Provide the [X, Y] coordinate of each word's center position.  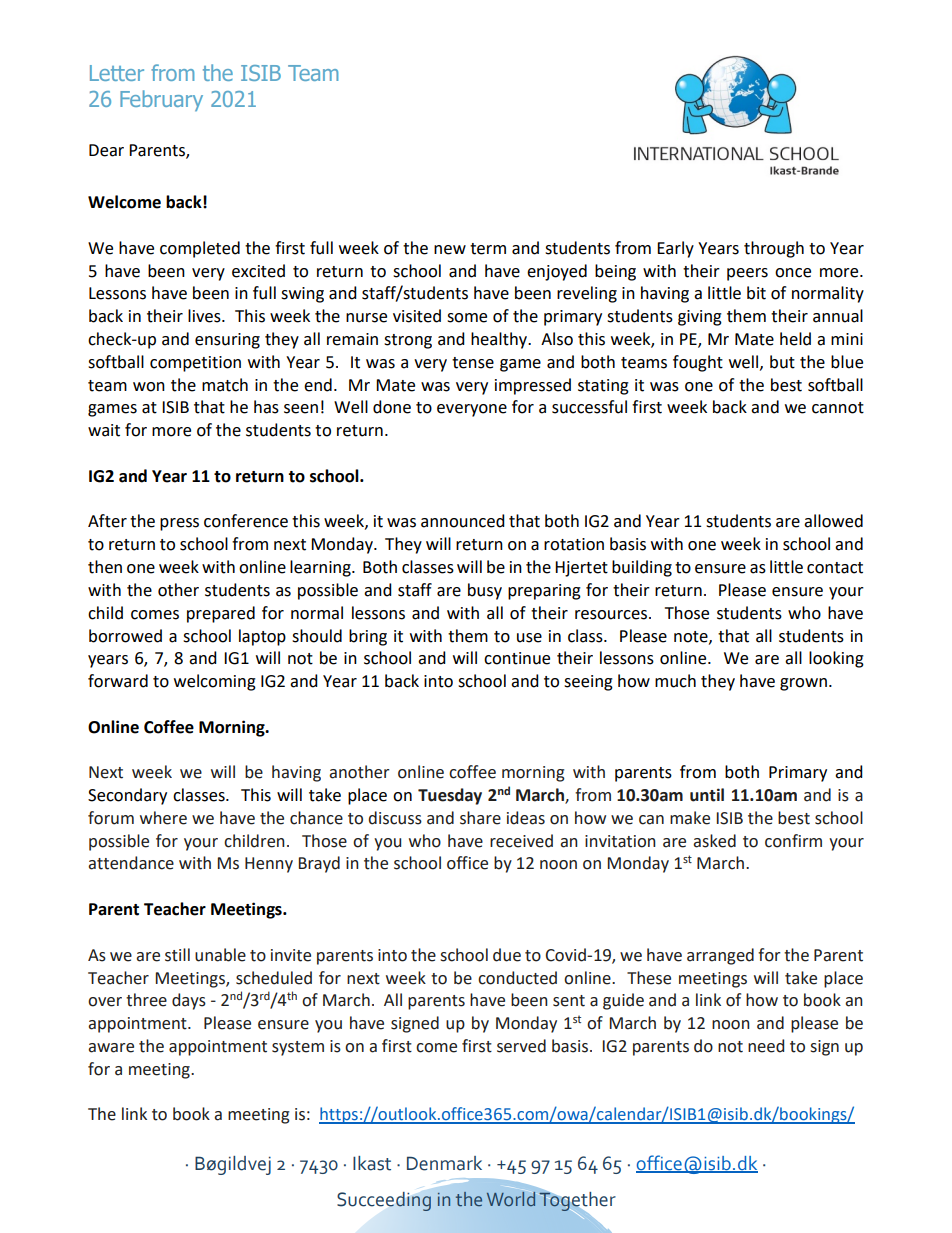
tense [473, 363]
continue [517, 658]
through [774, 249]
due [507, 955]
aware [111, 1048]
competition [195, 364]
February [161, 100]
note [692, 637]
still [177, 955]
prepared [221, 614]
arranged [720, 956]
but [782, 362]
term [488, 249]
